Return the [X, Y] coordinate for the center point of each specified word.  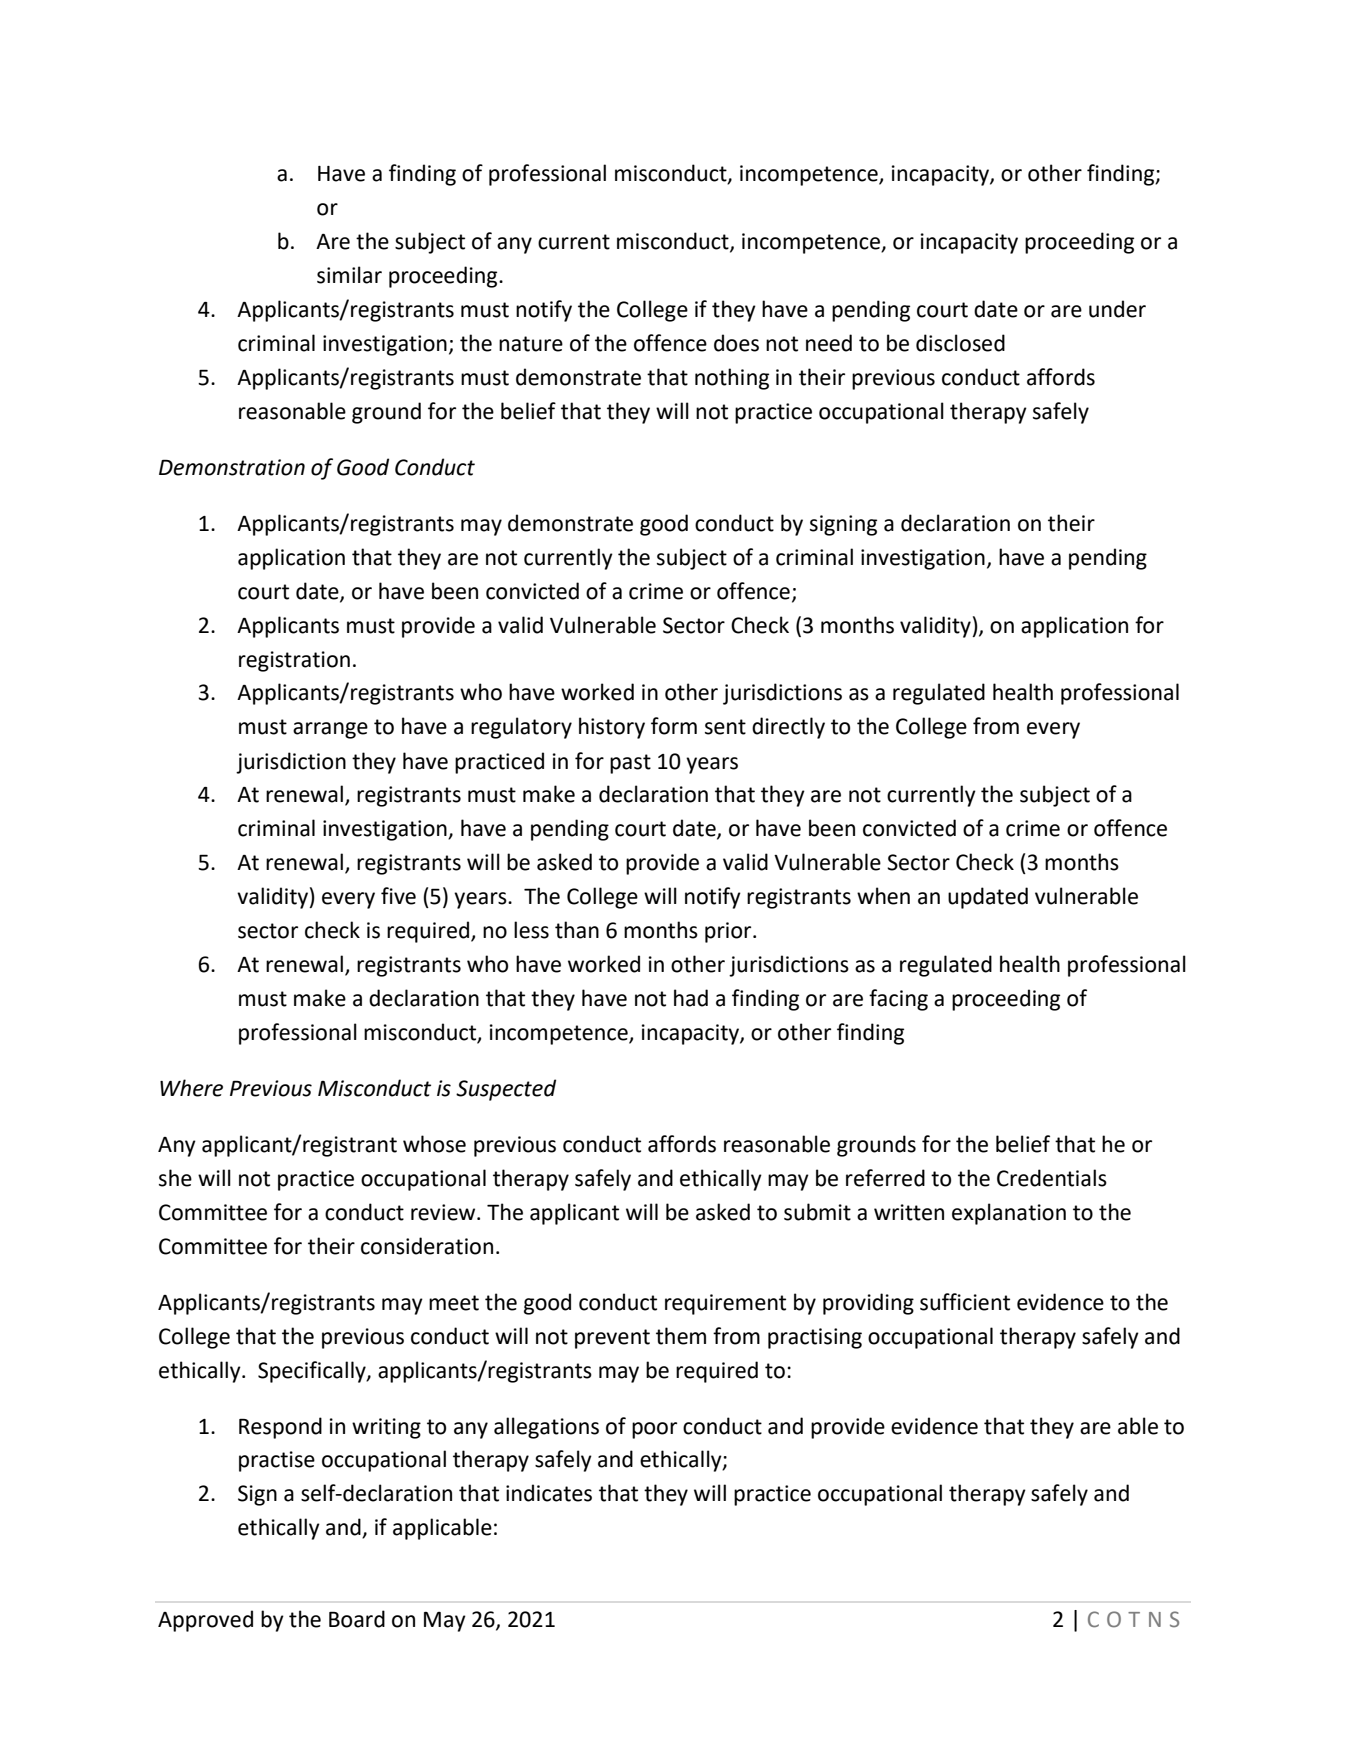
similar [349, 275]
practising [815, 1338]
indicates [549, 1493]
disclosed [960, 343]
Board [357, 1619]
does [736, 343]
